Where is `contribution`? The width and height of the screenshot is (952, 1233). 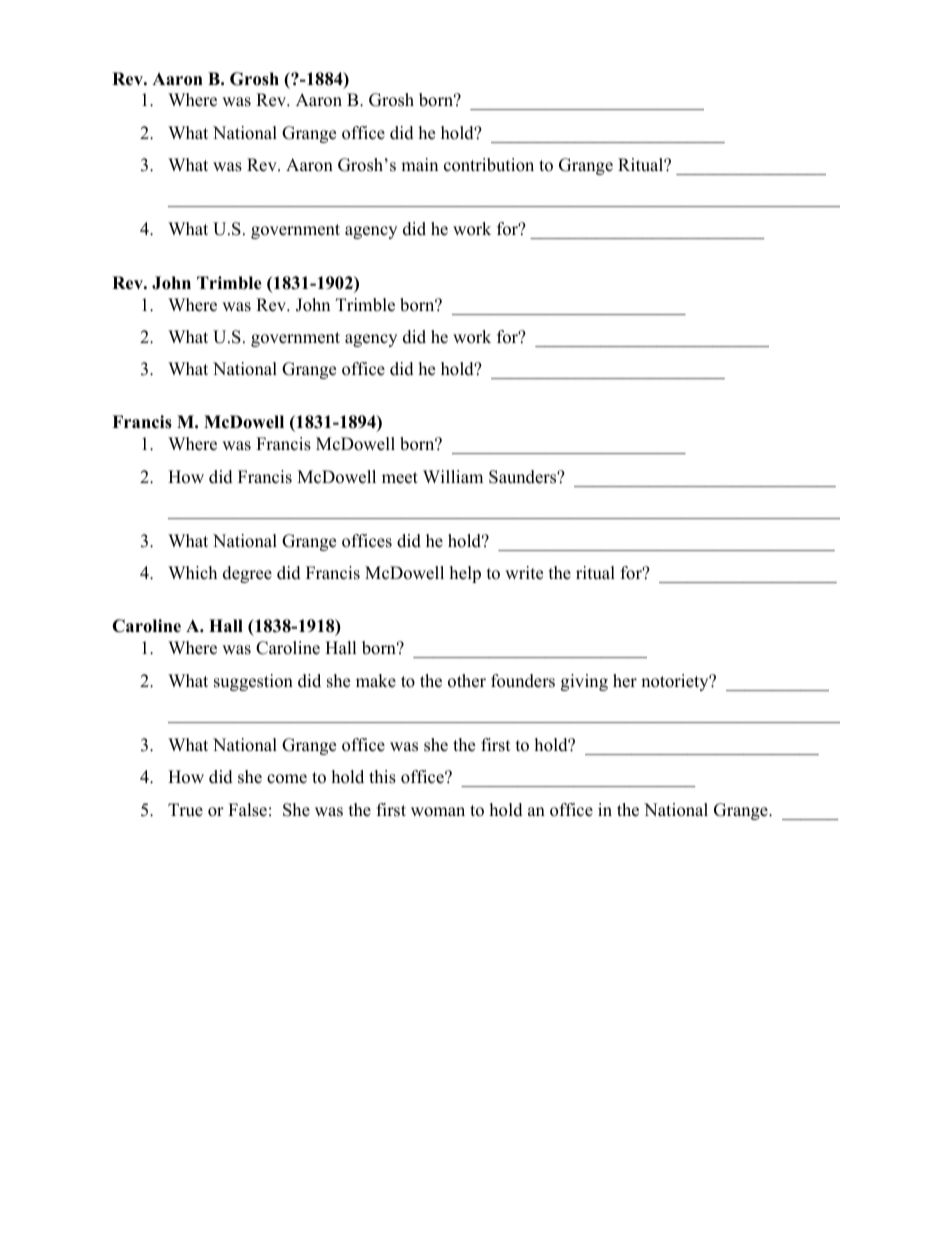 contribution is located at coordinates (489, 165).
